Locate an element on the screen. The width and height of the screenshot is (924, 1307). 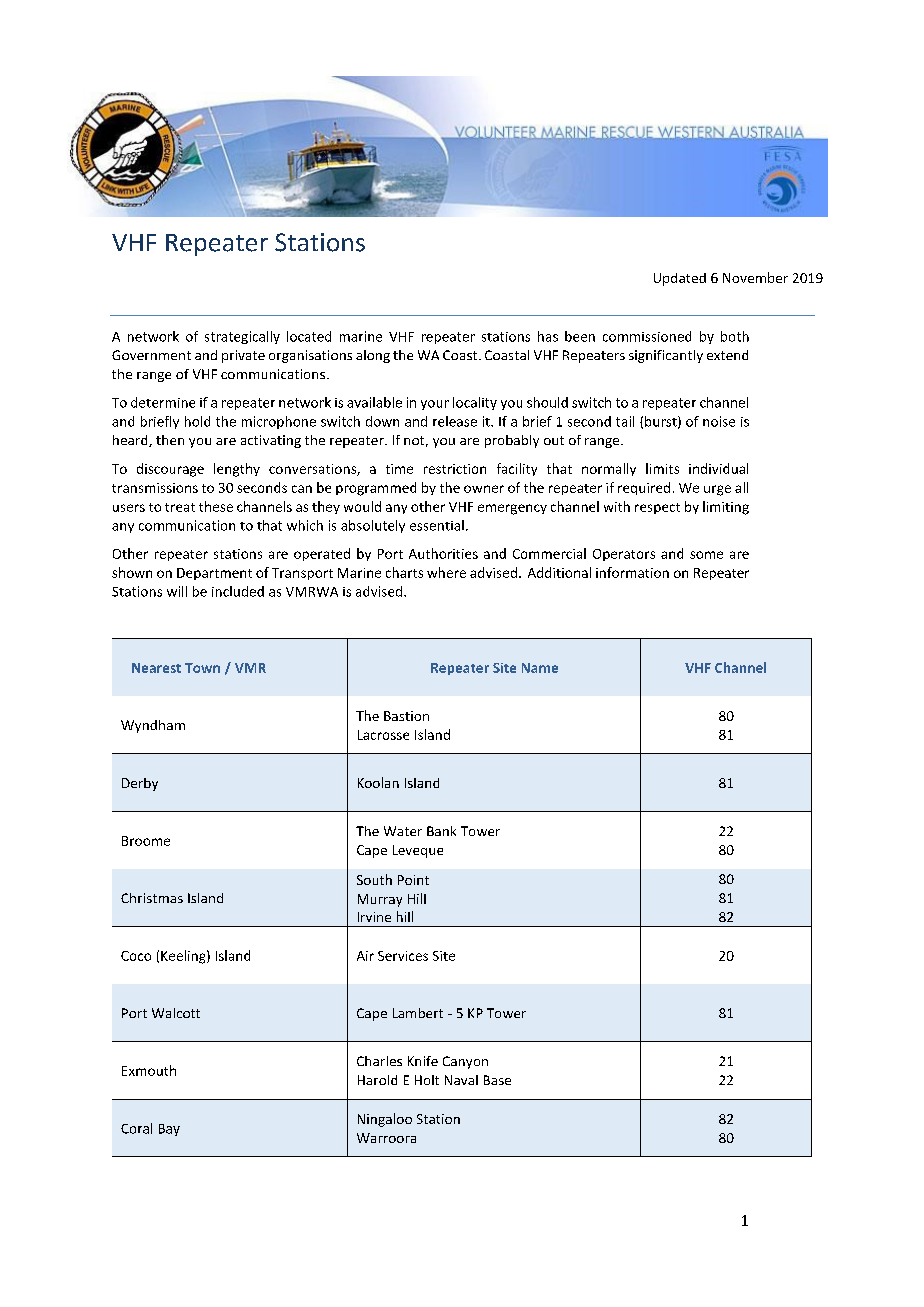
strategically is located at coordinates (242, 337).
